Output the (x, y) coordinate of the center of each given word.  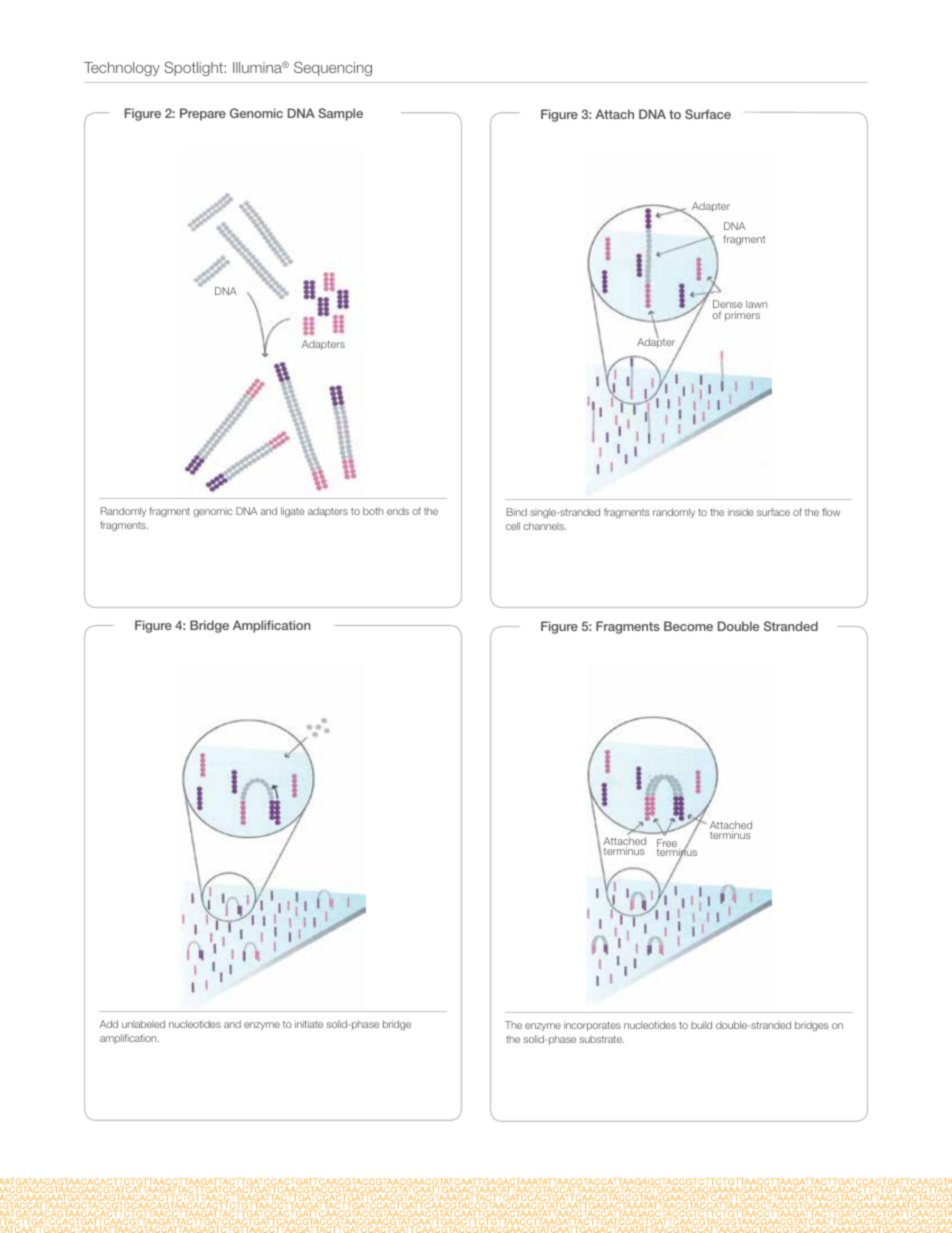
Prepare (203, 114)
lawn (756, 304)
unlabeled (143, 1024)
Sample (340, 114)
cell (513, 526)
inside (741, 512)
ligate (293, 512)
